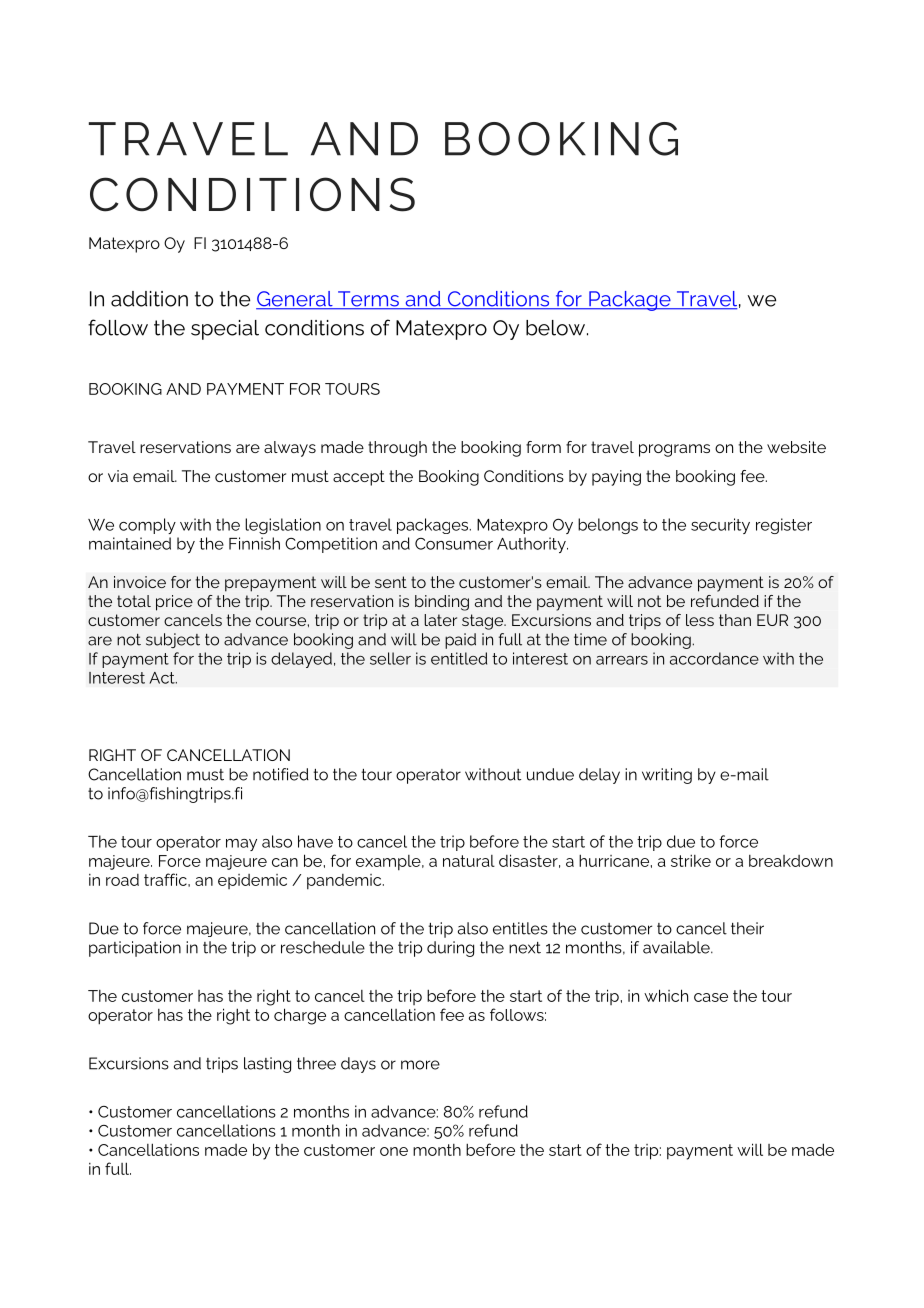 The height and width of the page is (1308, 924). What do you see at coordinates (450, 949) in the page?
I see `during` at bounding box center [450, 949].
